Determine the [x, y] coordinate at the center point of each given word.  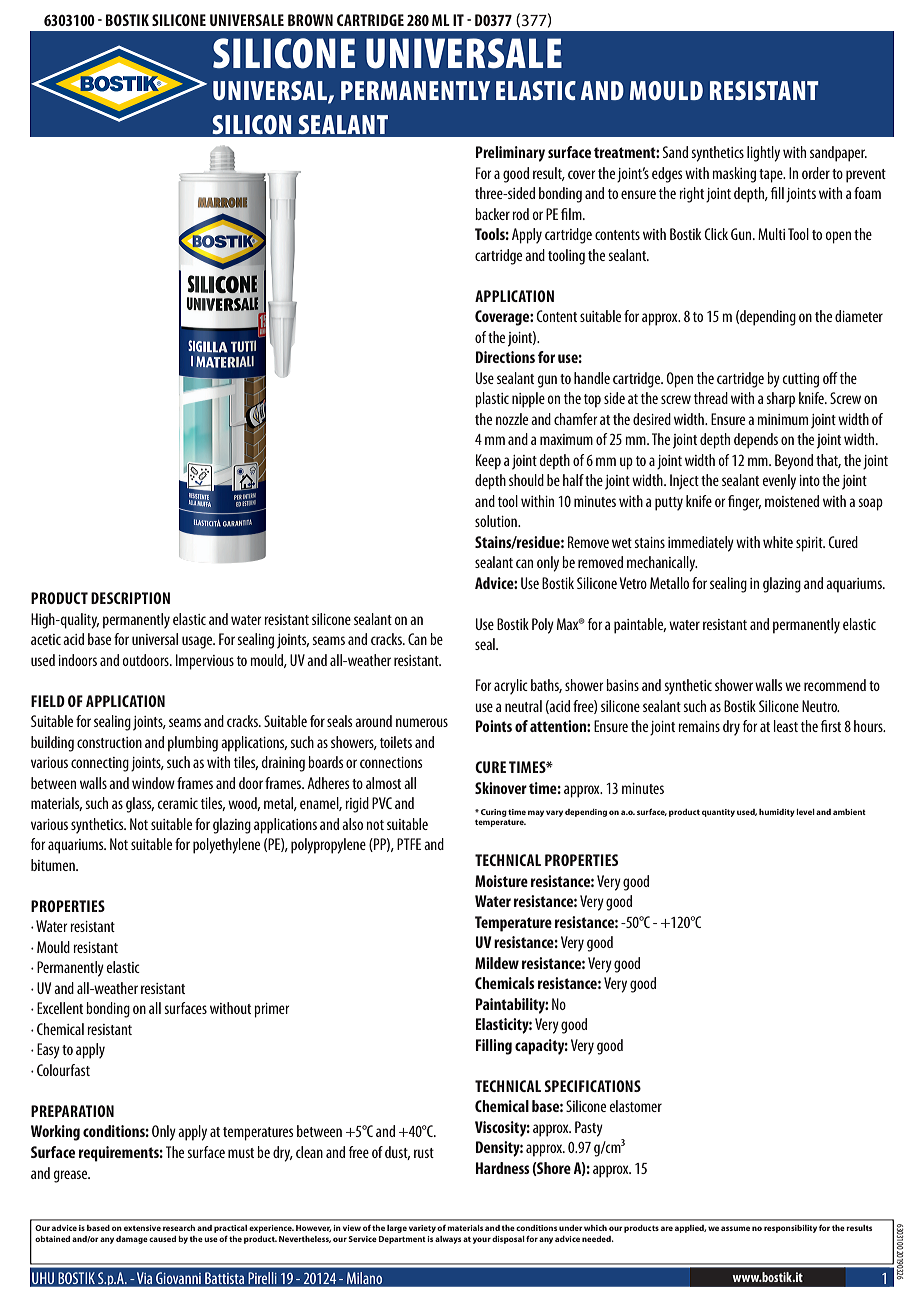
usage [198, 642]
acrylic [511, 687]
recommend [835, 685]
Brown [310, 20]
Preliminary [510, 154]
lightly [763, 154]
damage [132, 1240]
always [448, 1240]
